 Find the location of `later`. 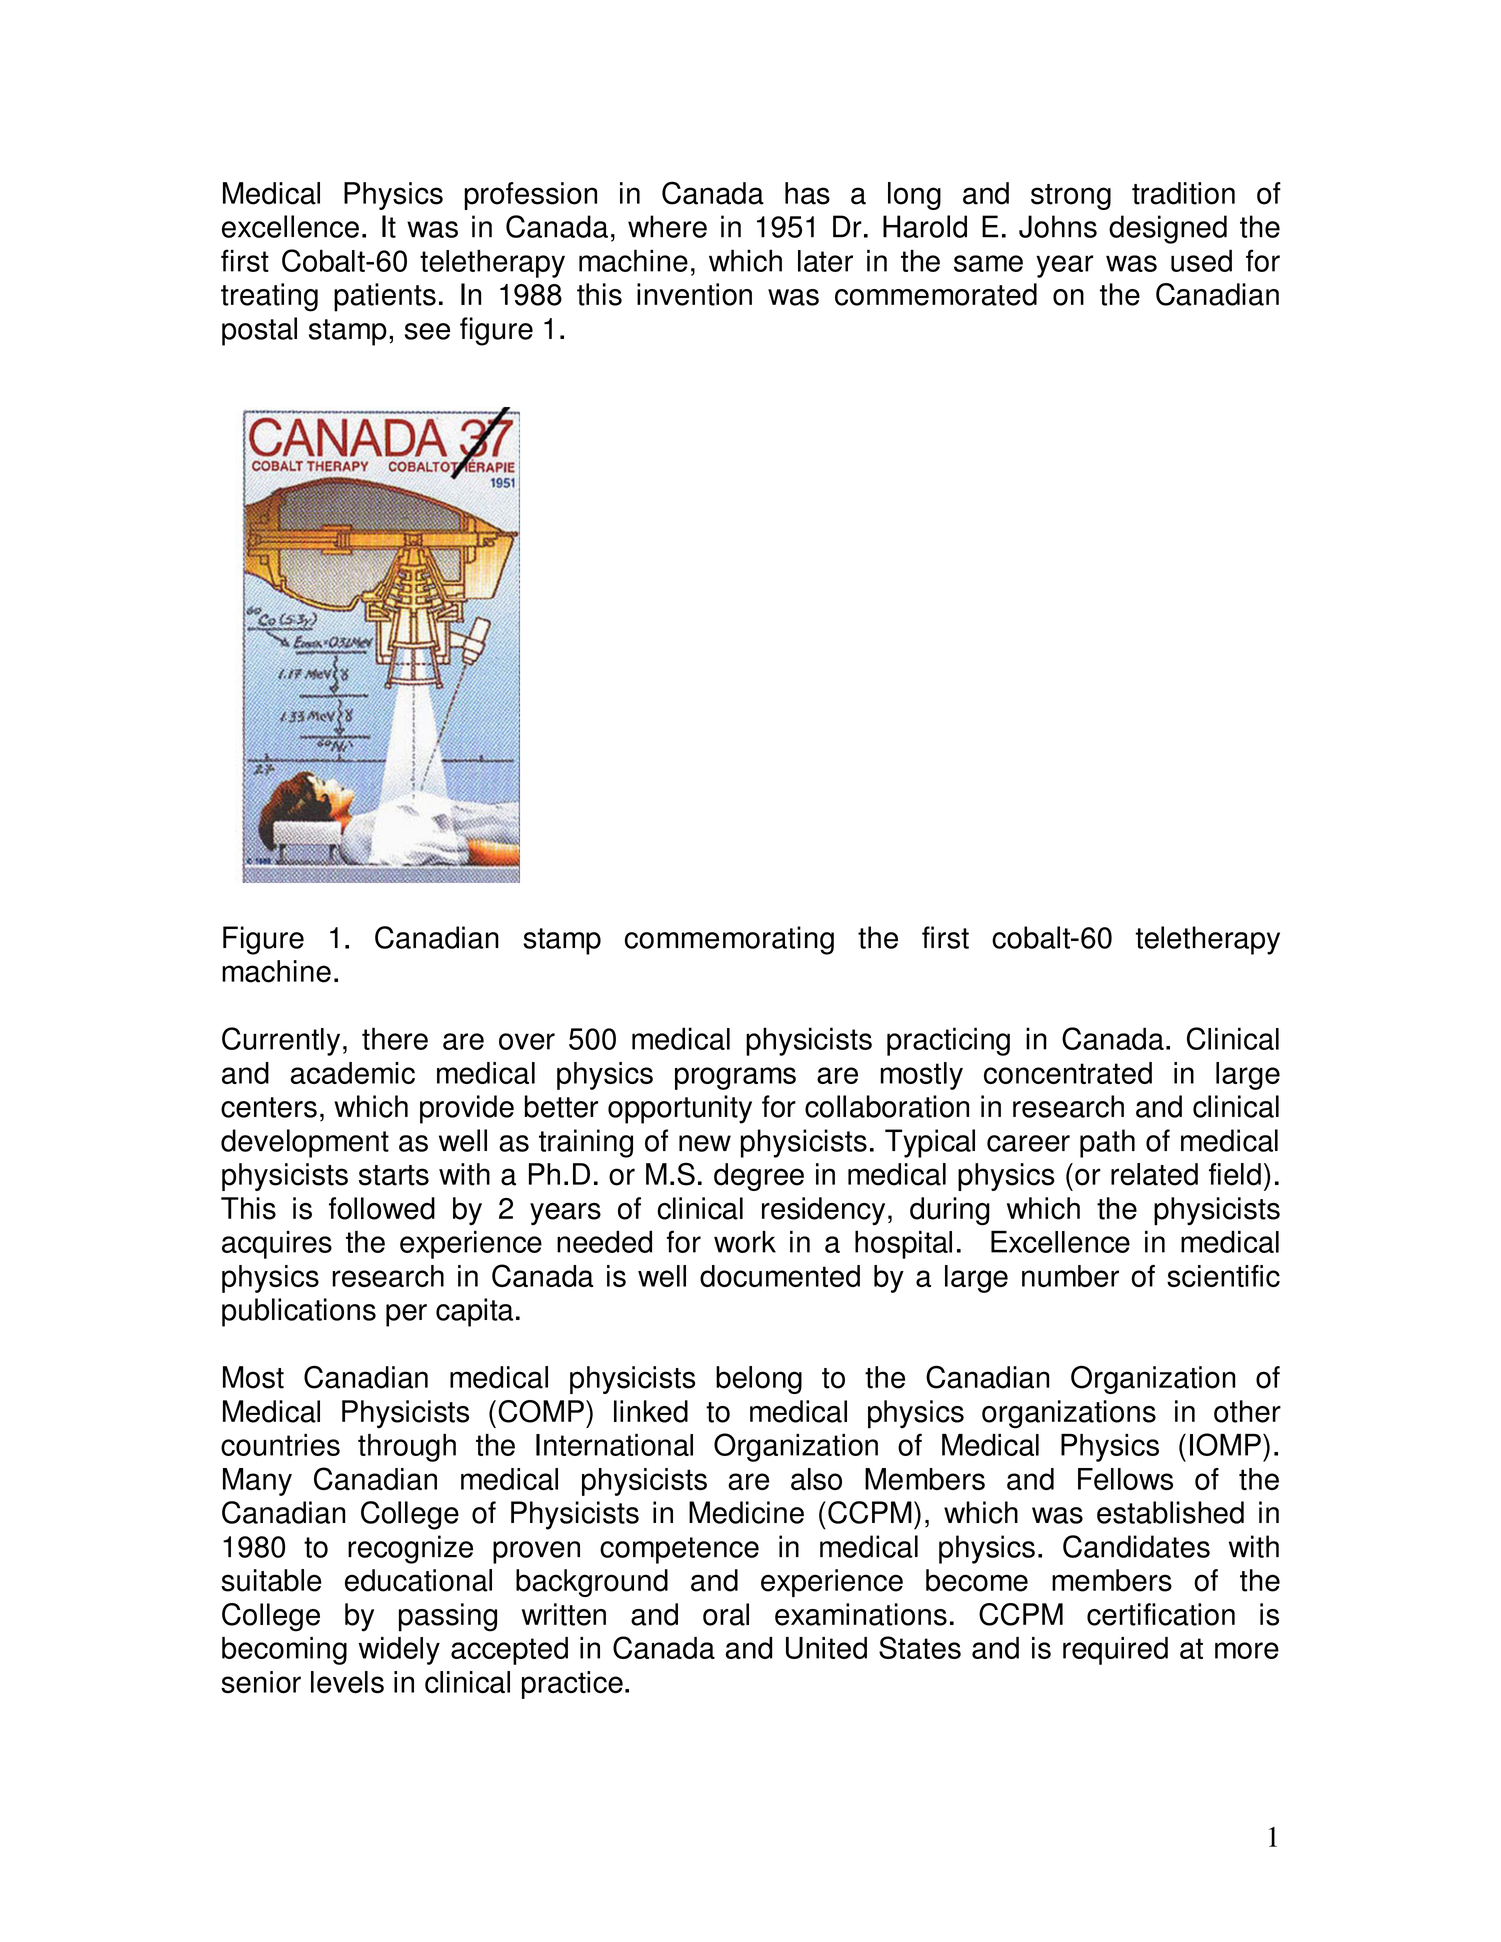

later is located at coordinates (825, 261).
